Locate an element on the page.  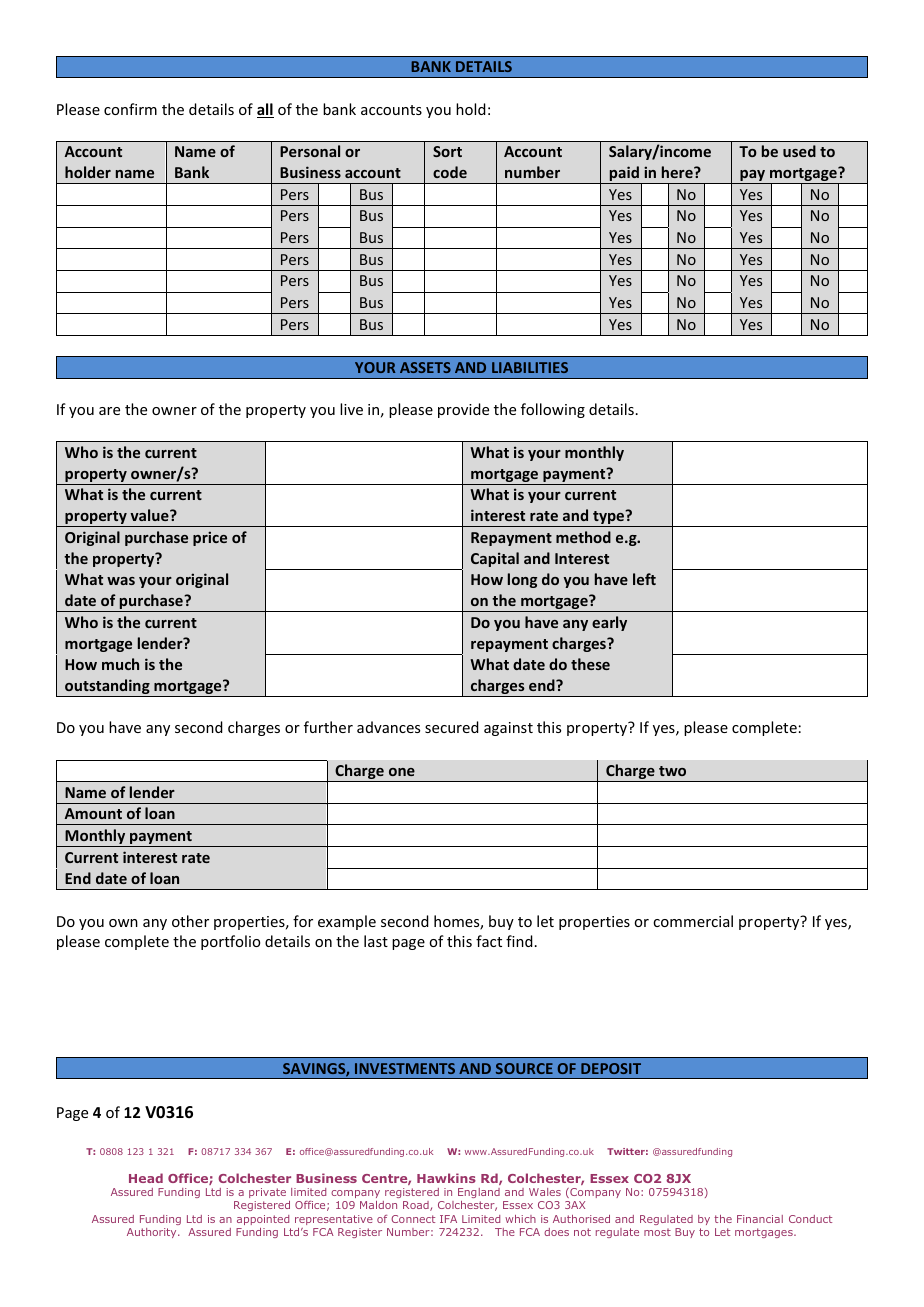
Head is located at coordinates (146, 1178).
